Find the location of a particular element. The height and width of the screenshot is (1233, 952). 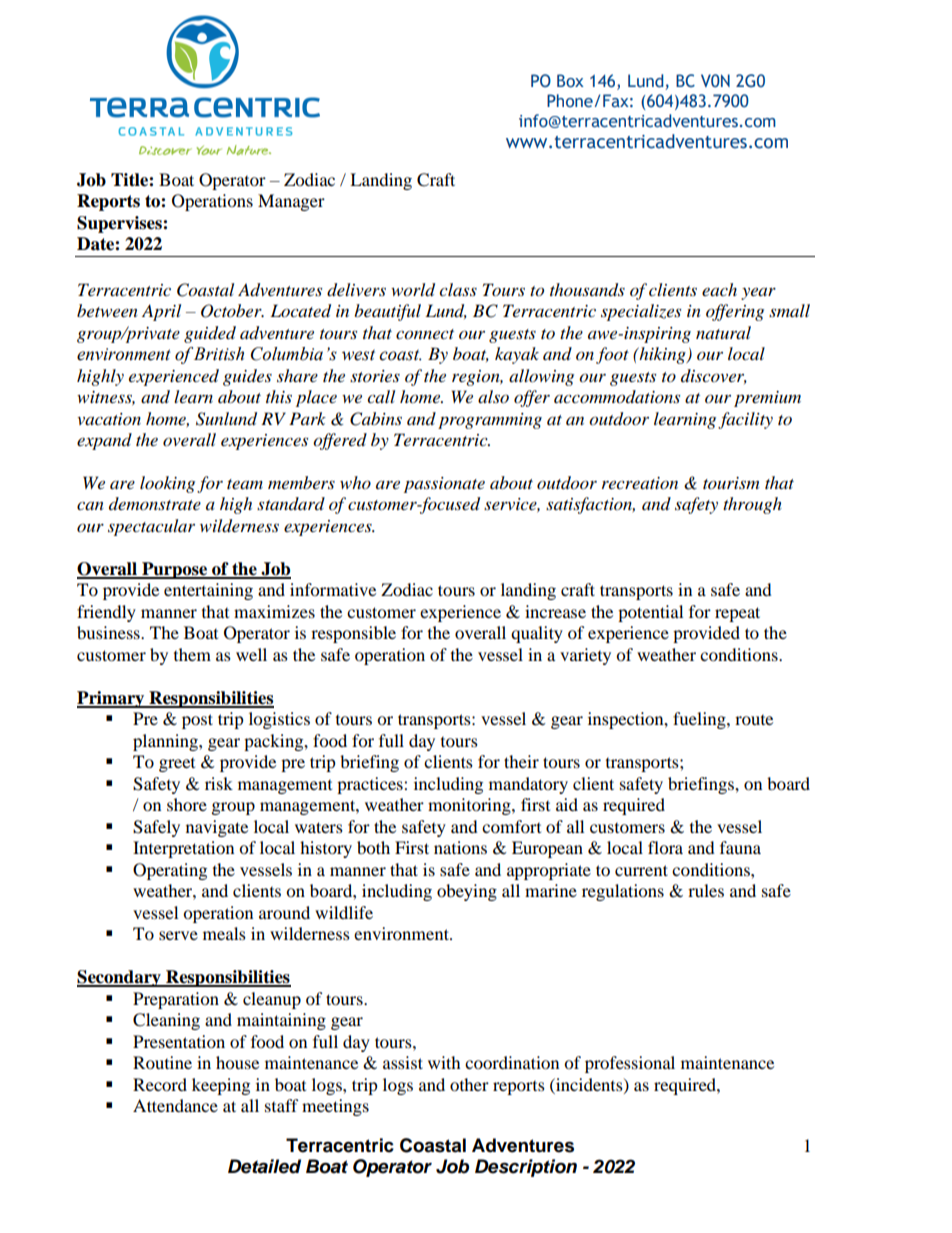

responsible is located at coordinates (353, 634).
